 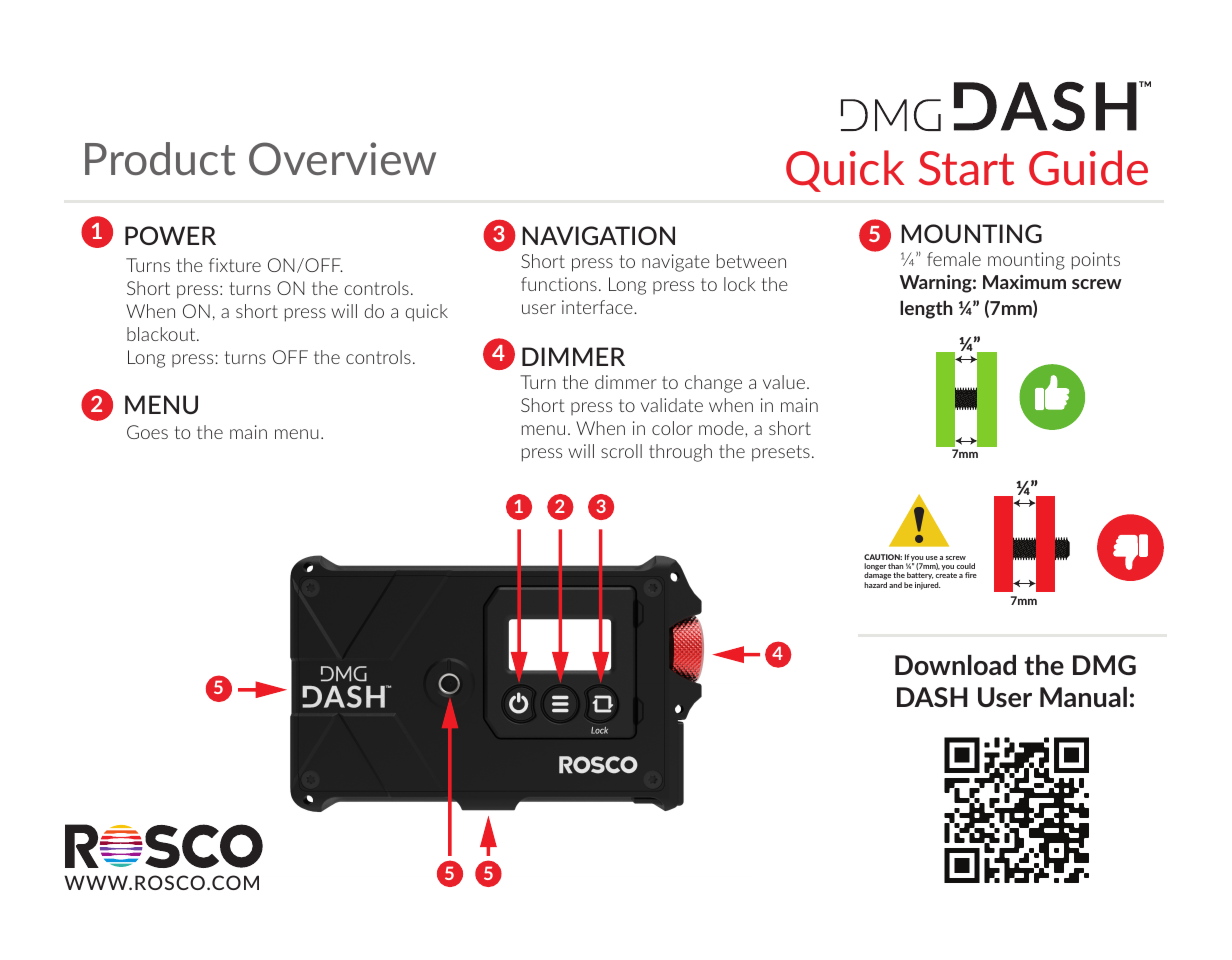 What do you see at coordinates (672, 428) in the page?
I see `color` at bounding box center [672, 428].
